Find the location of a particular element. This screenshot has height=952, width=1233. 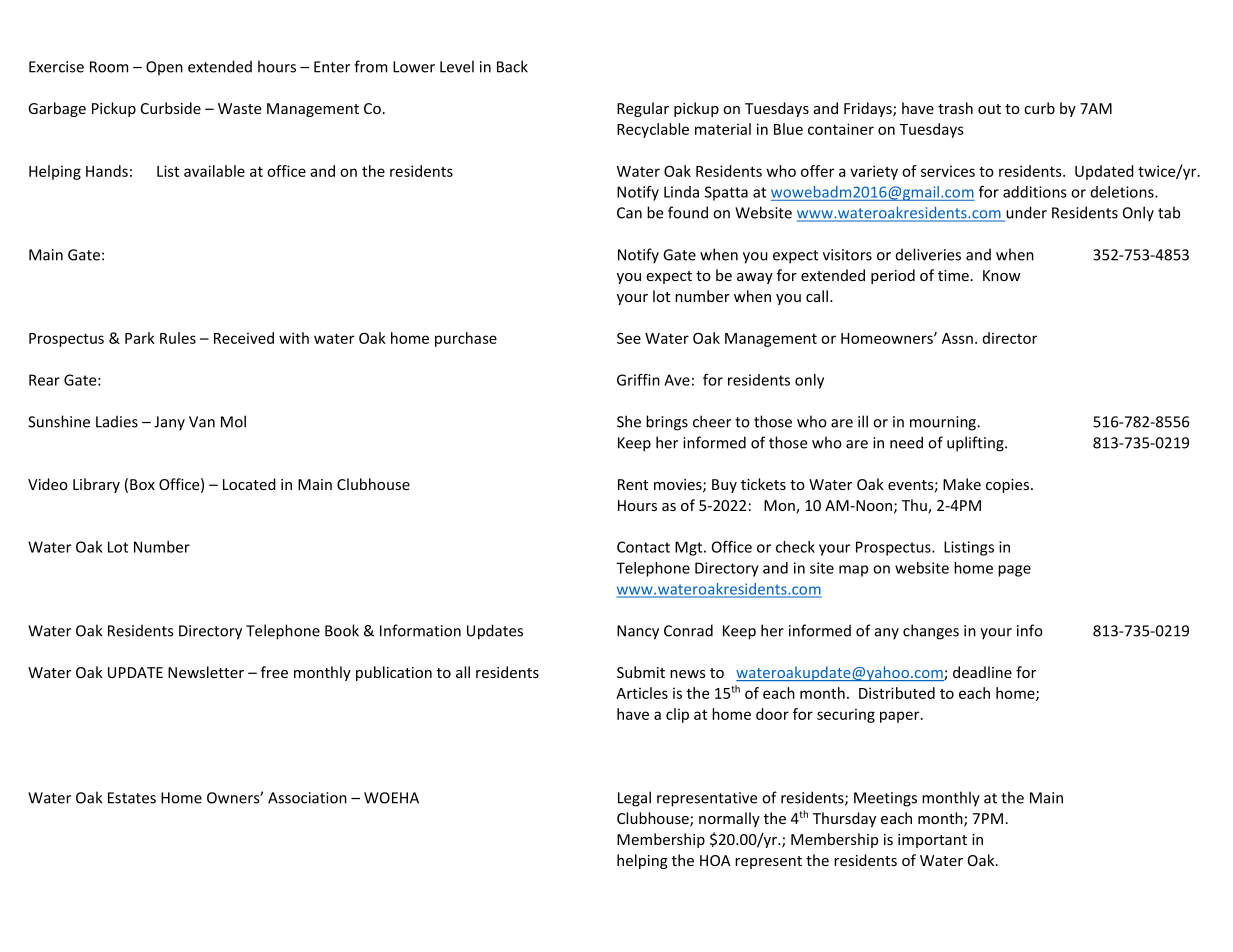

Regular is located at coordinates (643, 109).
